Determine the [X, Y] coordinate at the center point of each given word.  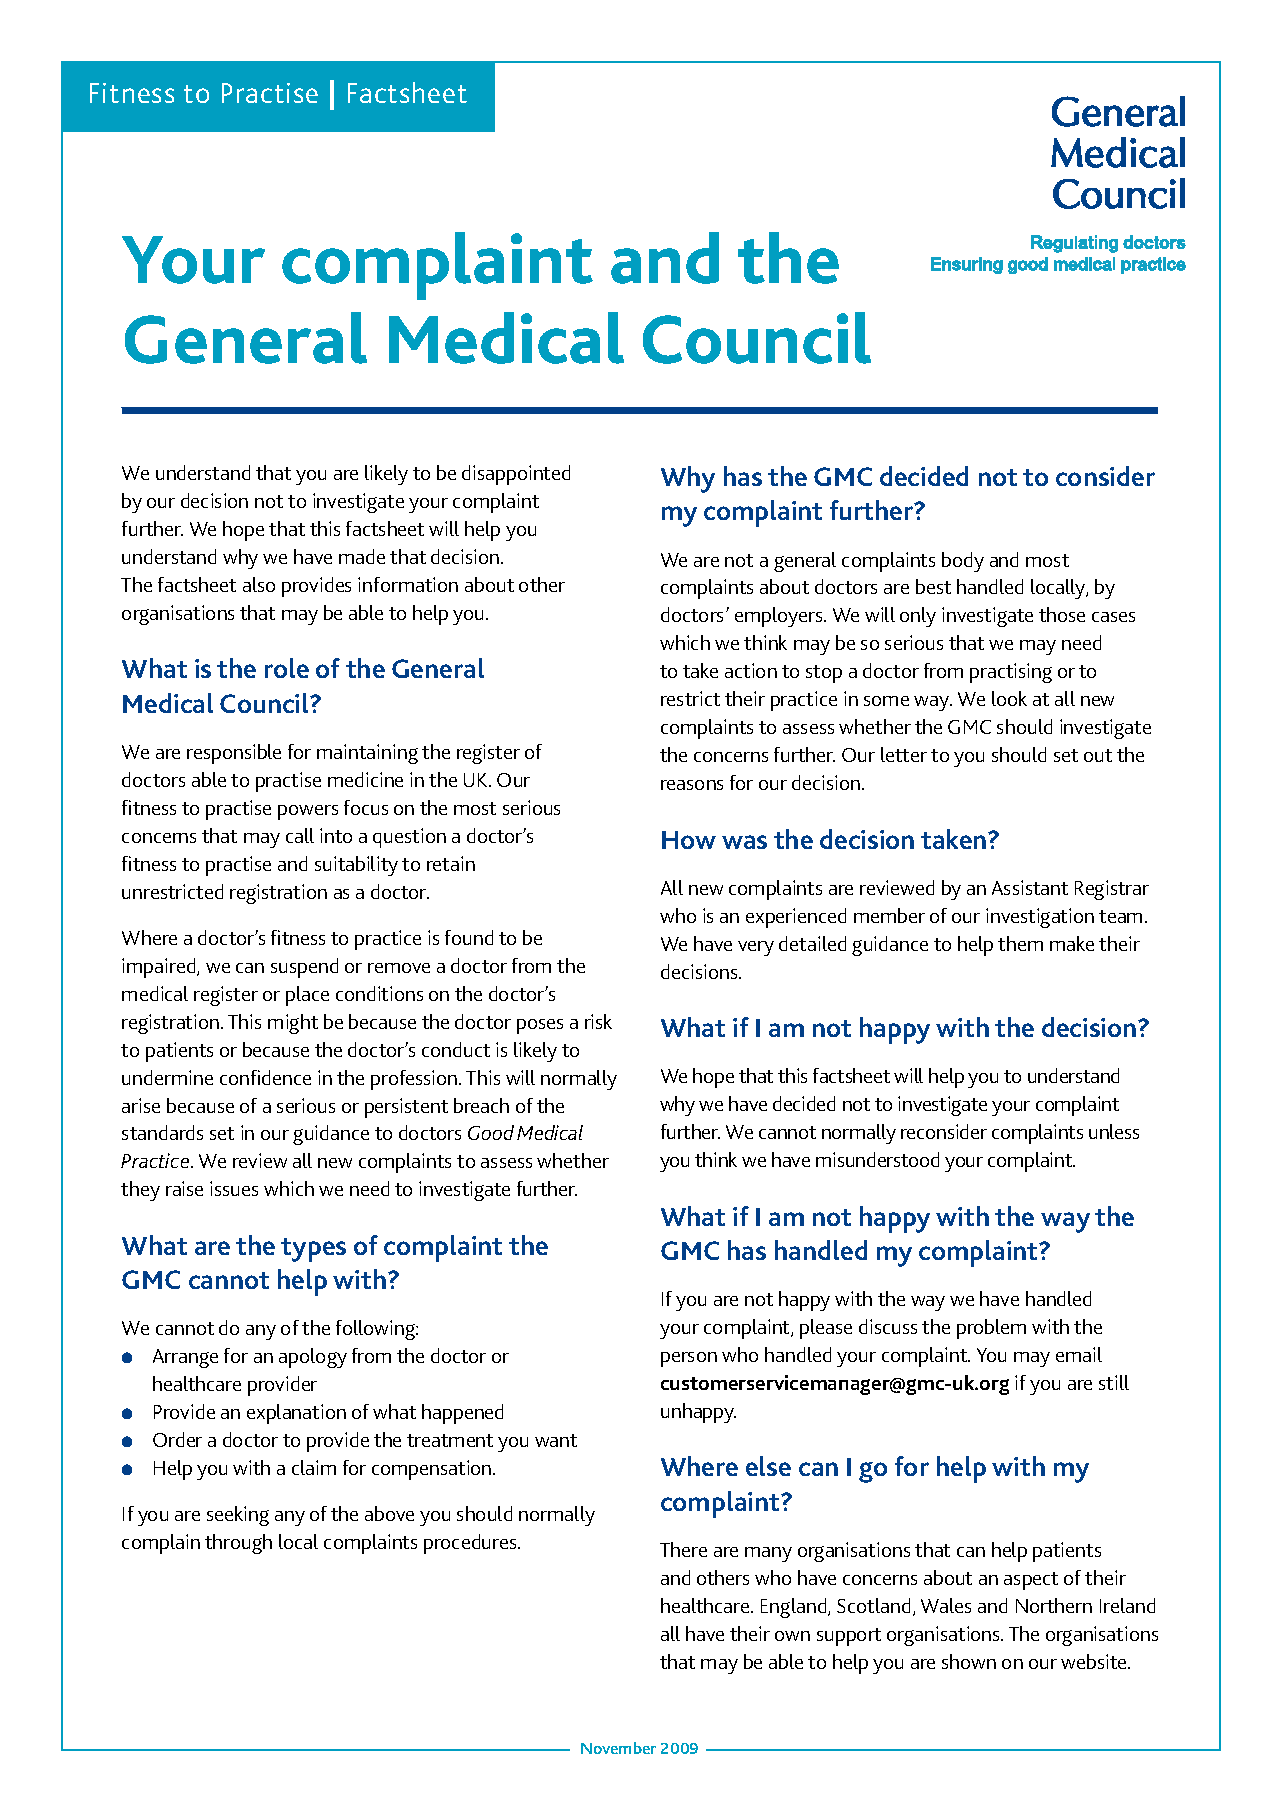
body [963, 562]
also [259, 584]
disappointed [516, 475]
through [238, 1544]
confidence [265, 1077]
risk [598, 1021]
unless [1114, 1131]
